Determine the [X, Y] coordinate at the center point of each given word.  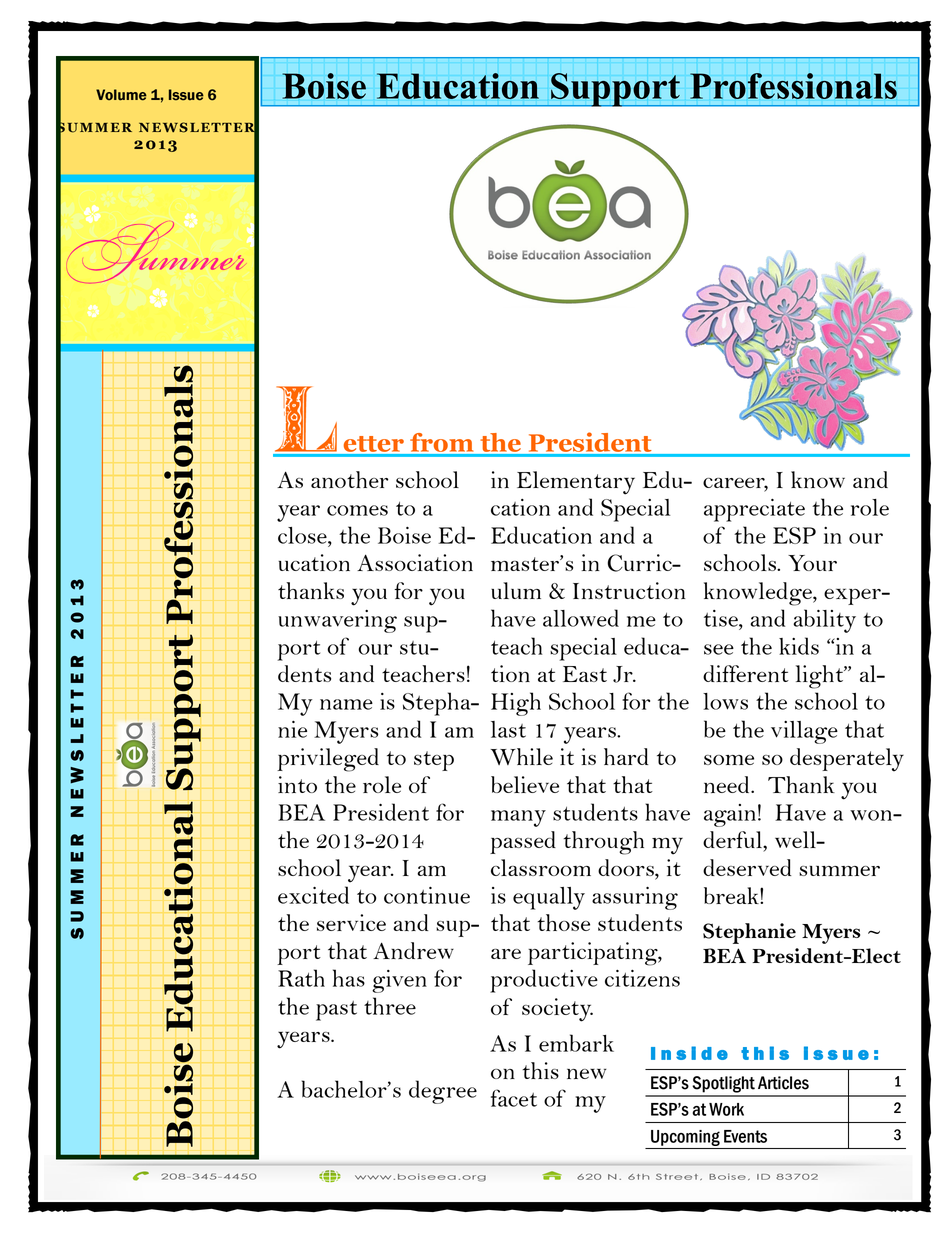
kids [799, 646]
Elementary [576, 483]
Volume [121, 95]
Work [726, 1109]
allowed [581, 618]
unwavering [337, 621]
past [336, 1011]
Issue [186, 95]
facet [514, 1098]
